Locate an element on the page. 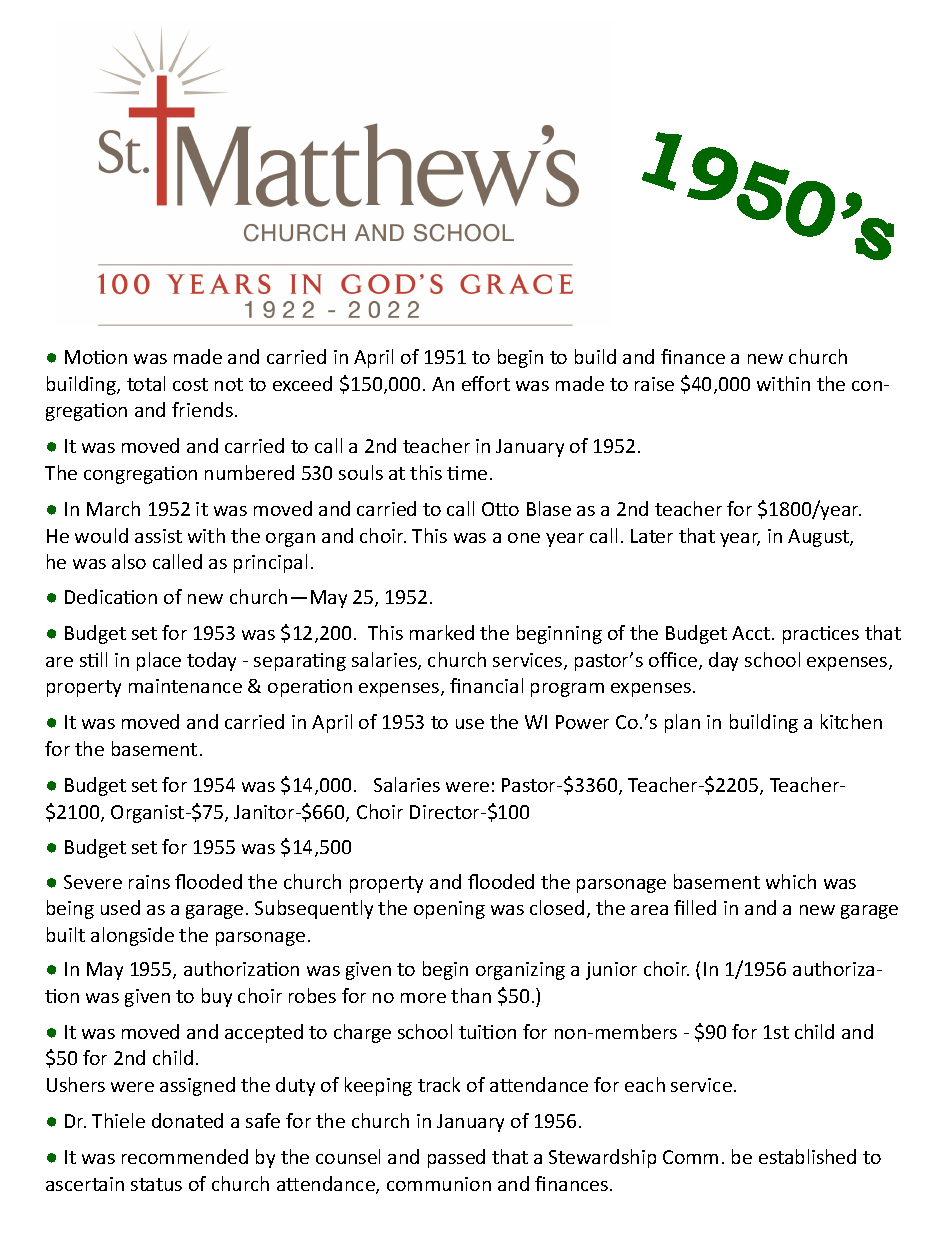  maintenance is located at coordinates (185, 686).
